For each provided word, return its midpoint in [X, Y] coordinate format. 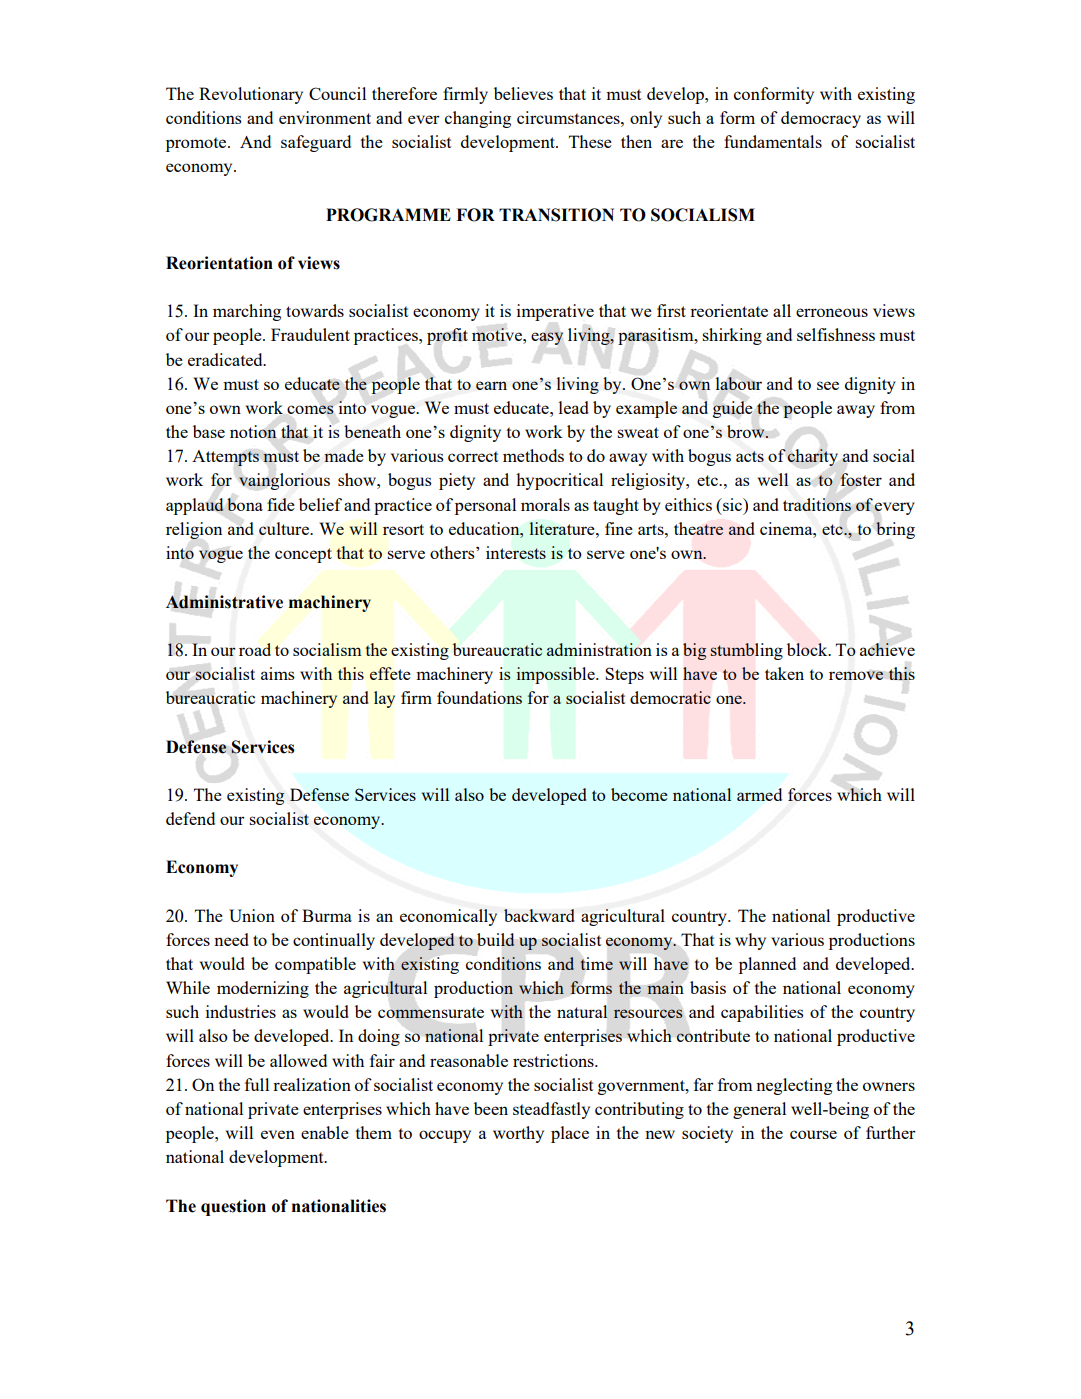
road [255, 649]
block [808, 649]
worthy [518, 1134]
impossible [557, 675]
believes [523, 93]
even [278, 1134]
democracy [821, 119]
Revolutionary [251, 95]
